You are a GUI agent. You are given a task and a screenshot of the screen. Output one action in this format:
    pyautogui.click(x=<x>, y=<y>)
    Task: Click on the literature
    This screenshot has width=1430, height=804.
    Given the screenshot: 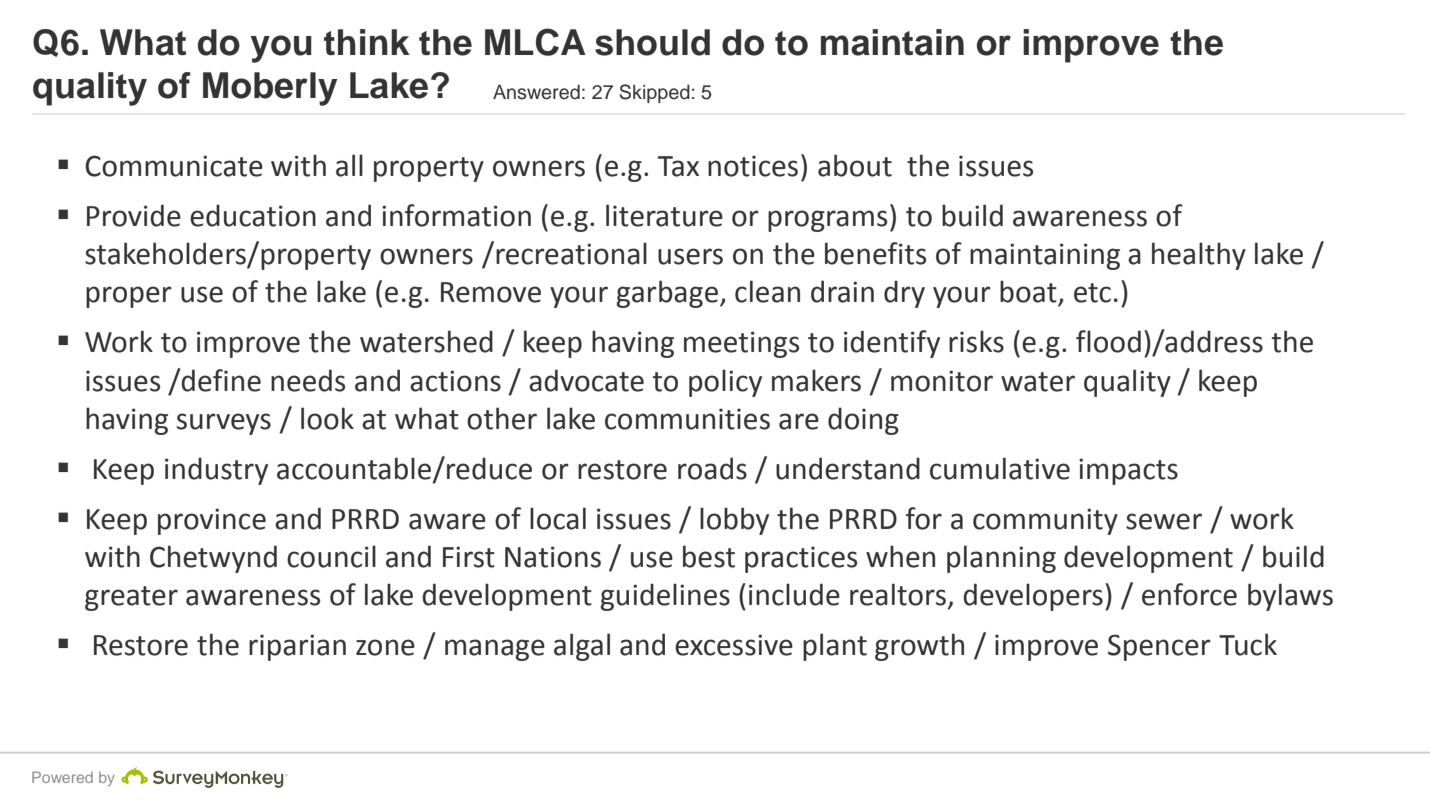 What is the action you would take?
    pyautogui.click(x=664, y=215)
